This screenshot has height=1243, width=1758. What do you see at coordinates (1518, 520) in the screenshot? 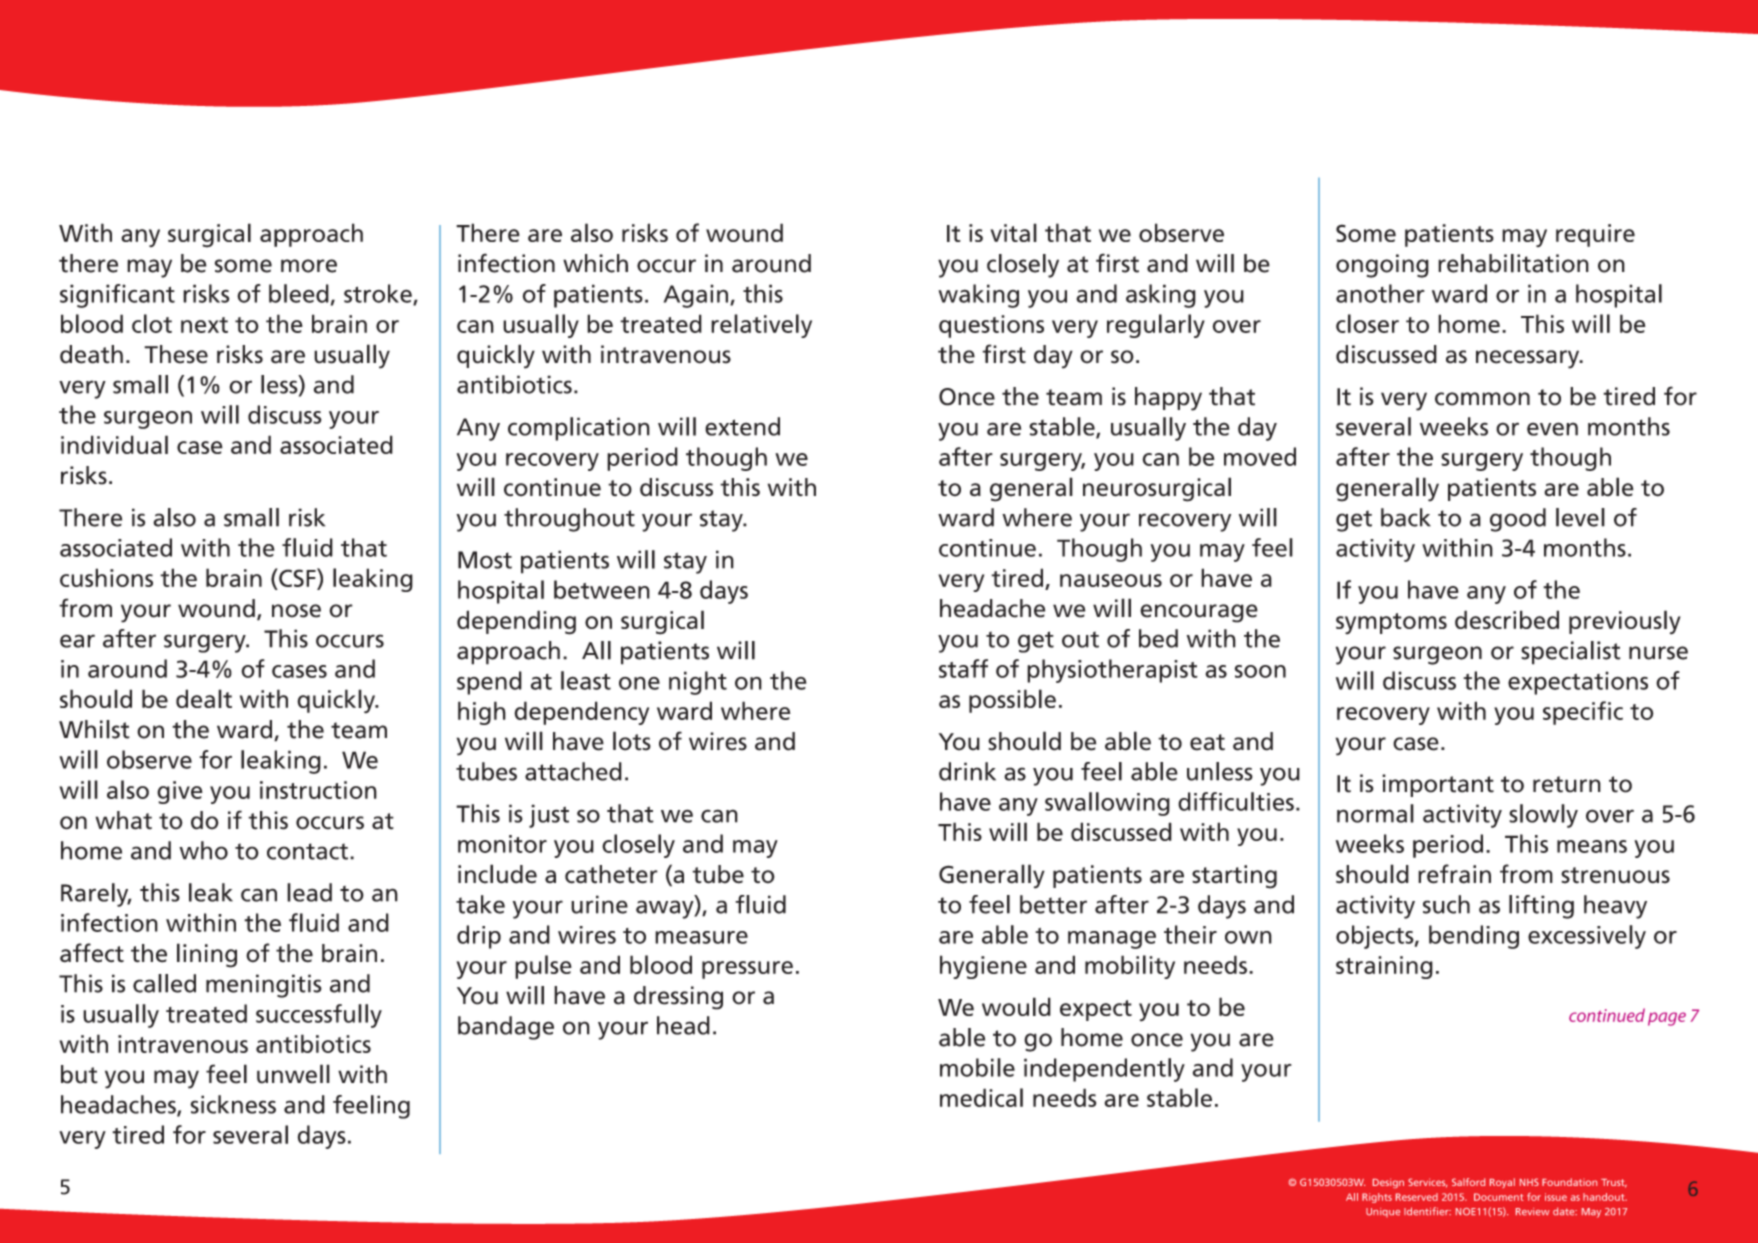
I see `good` at bounding box center [1518, 520].
